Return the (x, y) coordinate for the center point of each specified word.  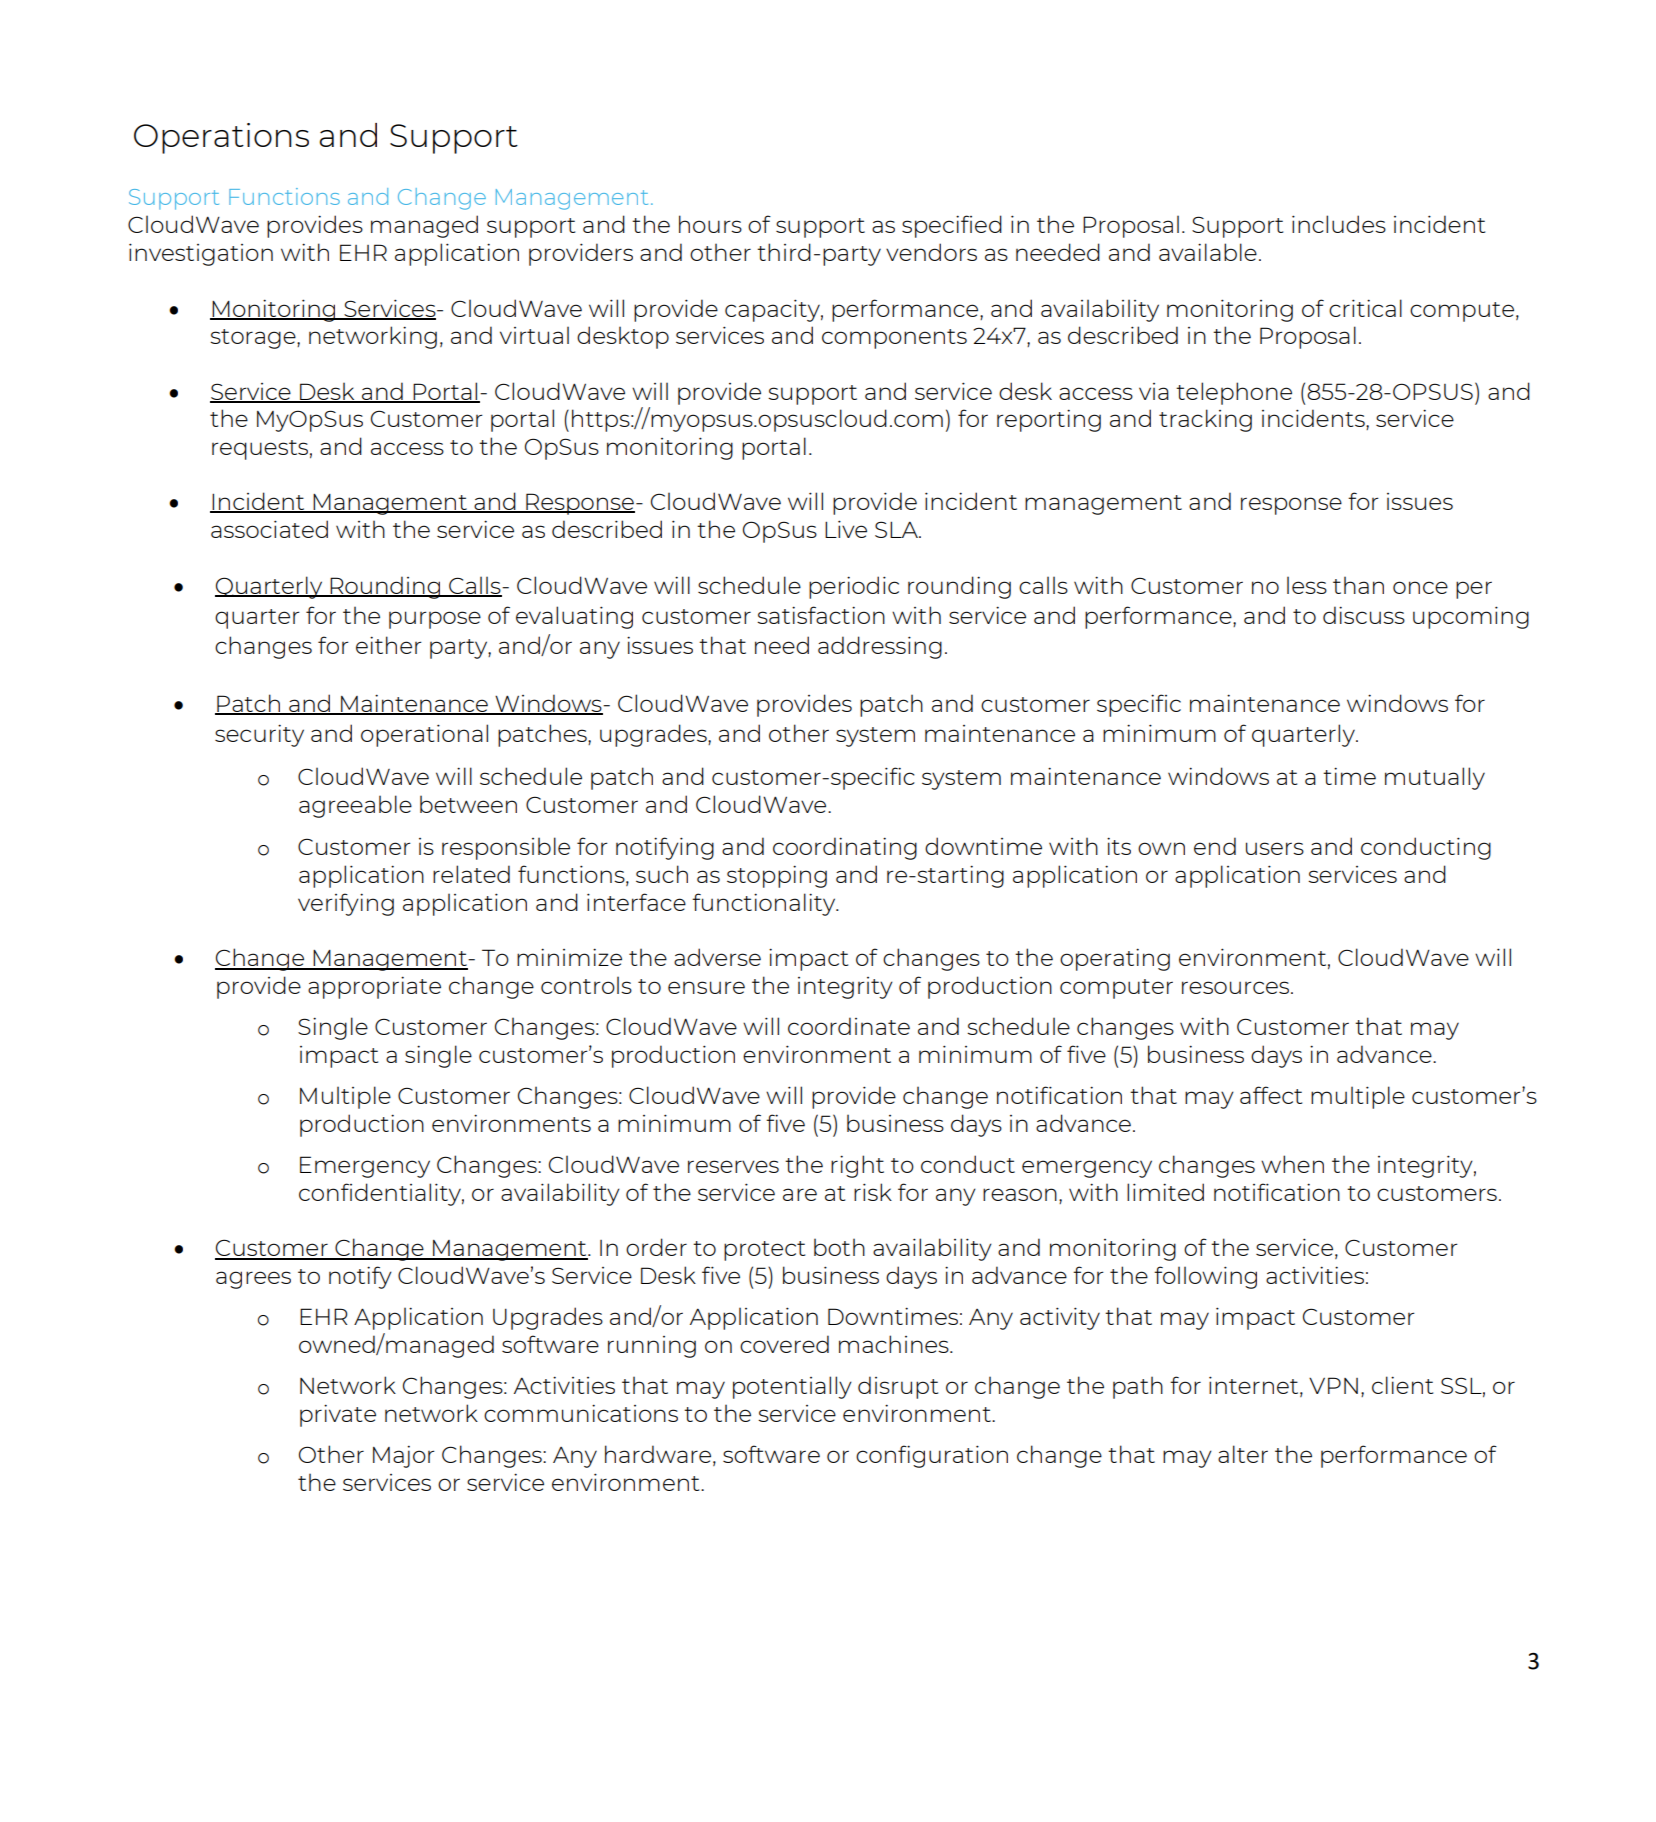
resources (1237, 987)
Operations (221, 138)
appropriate (374, 987)
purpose (435, 620)
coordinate (849, 1026)
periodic (854, 587)
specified (952, 226)
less (1307, 585)
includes (1339, 224)
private (338, 1415)
